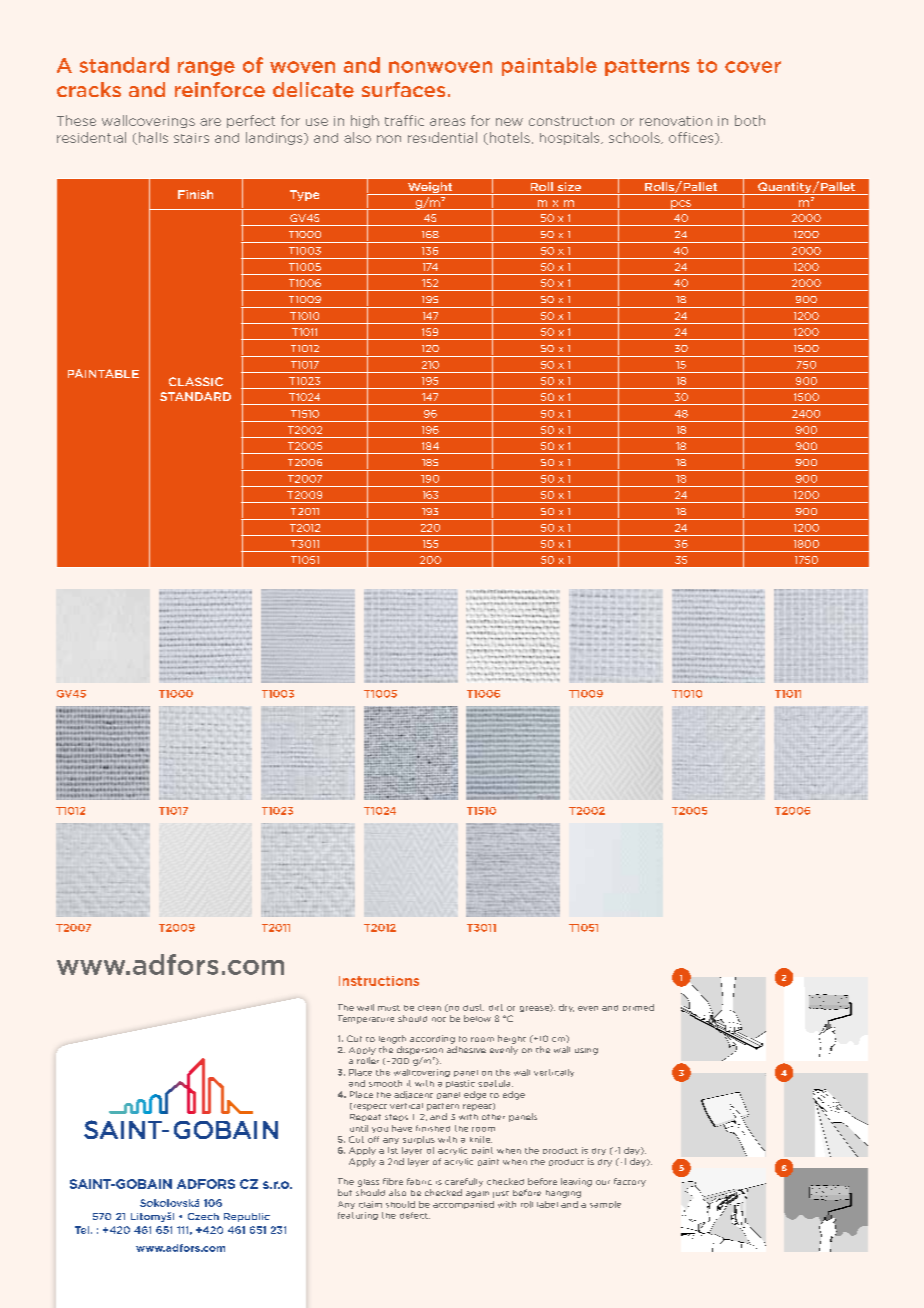 This screenshot has height=1308, width=924. I want to click on Instructions, so click(379, 981).
